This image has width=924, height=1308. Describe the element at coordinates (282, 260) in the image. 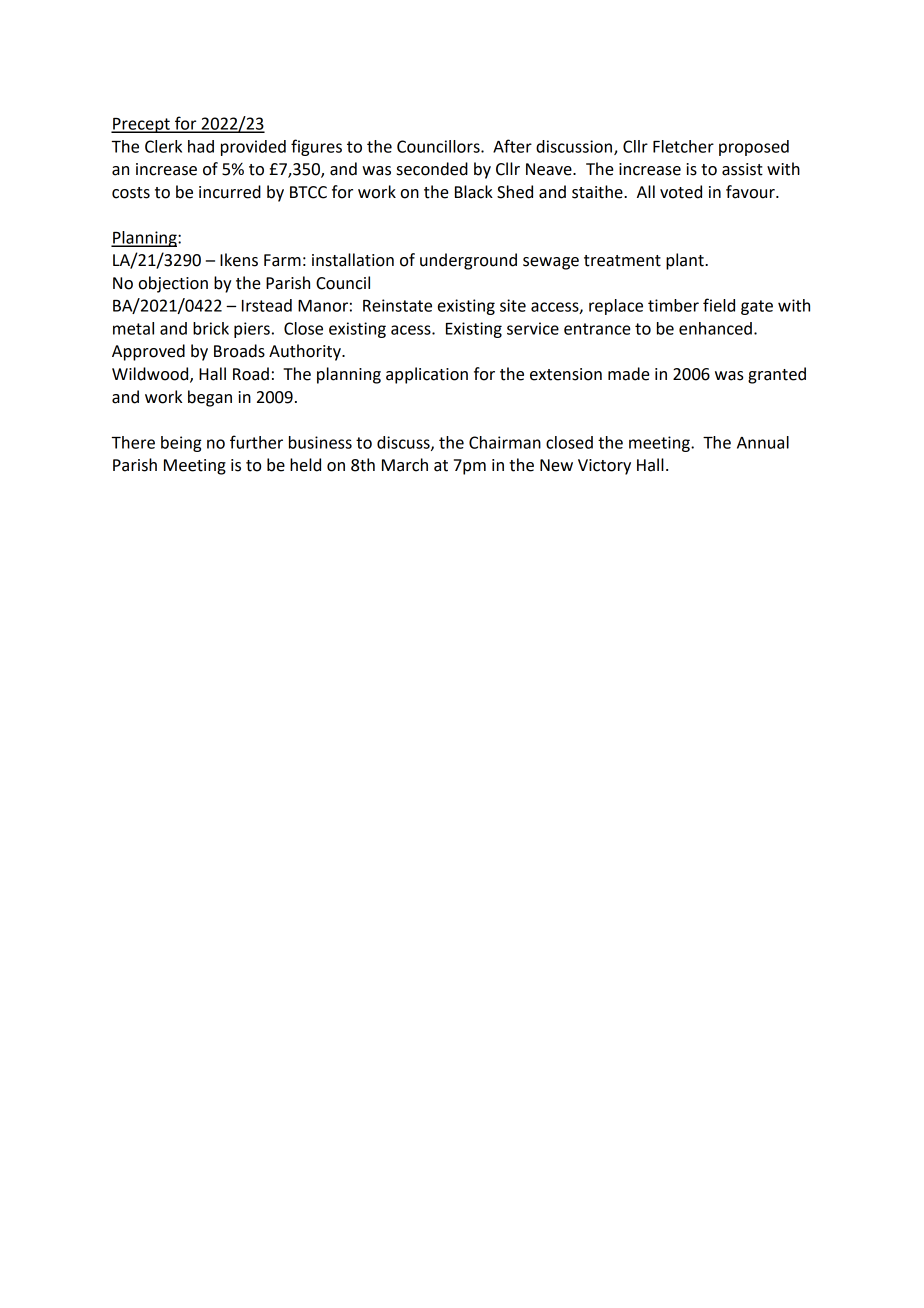

I see `Farm` at that location.
